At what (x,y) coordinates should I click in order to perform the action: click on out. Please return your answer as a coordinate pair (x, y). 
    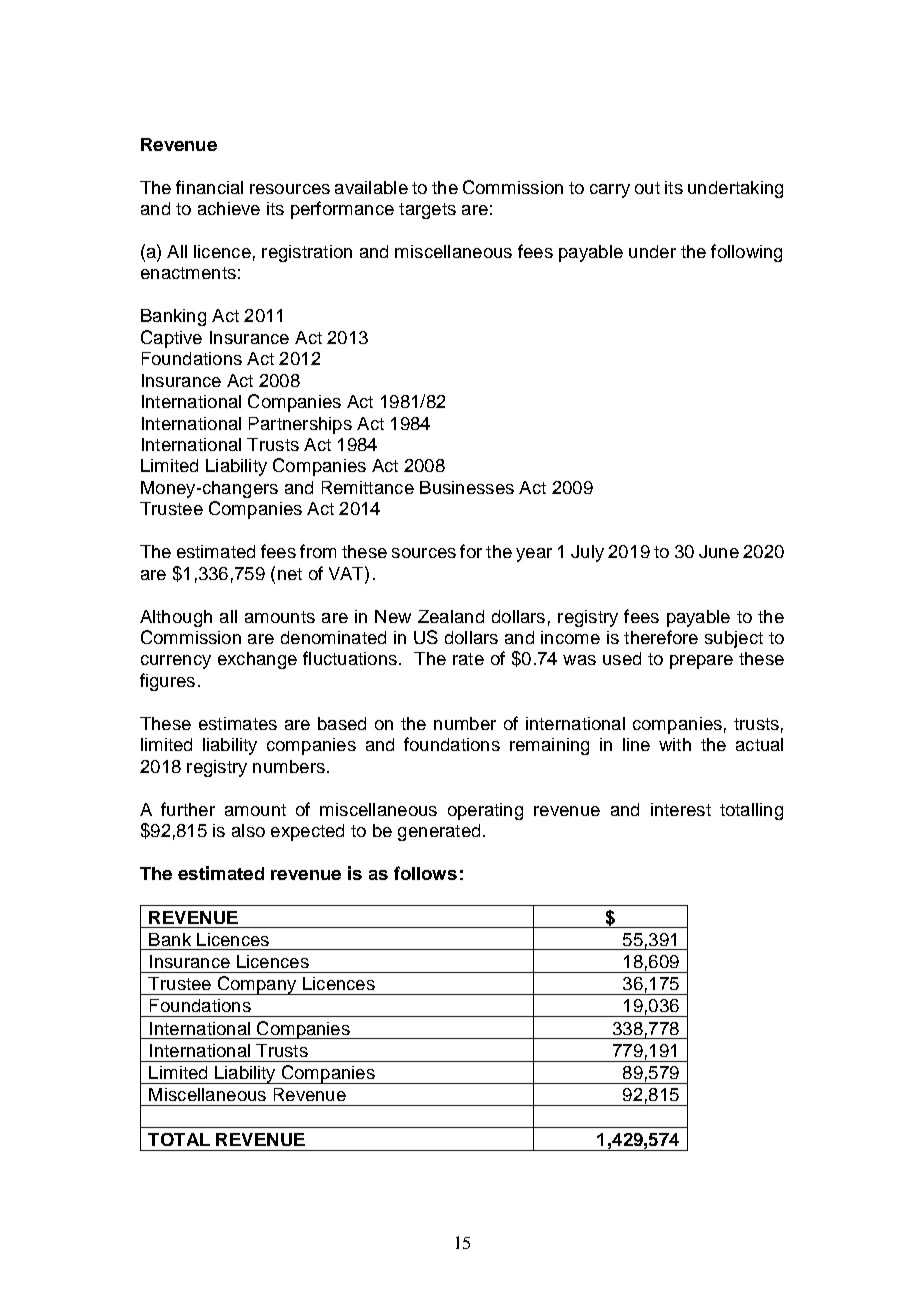
    Looking at the image, I should click on (647, 188).
